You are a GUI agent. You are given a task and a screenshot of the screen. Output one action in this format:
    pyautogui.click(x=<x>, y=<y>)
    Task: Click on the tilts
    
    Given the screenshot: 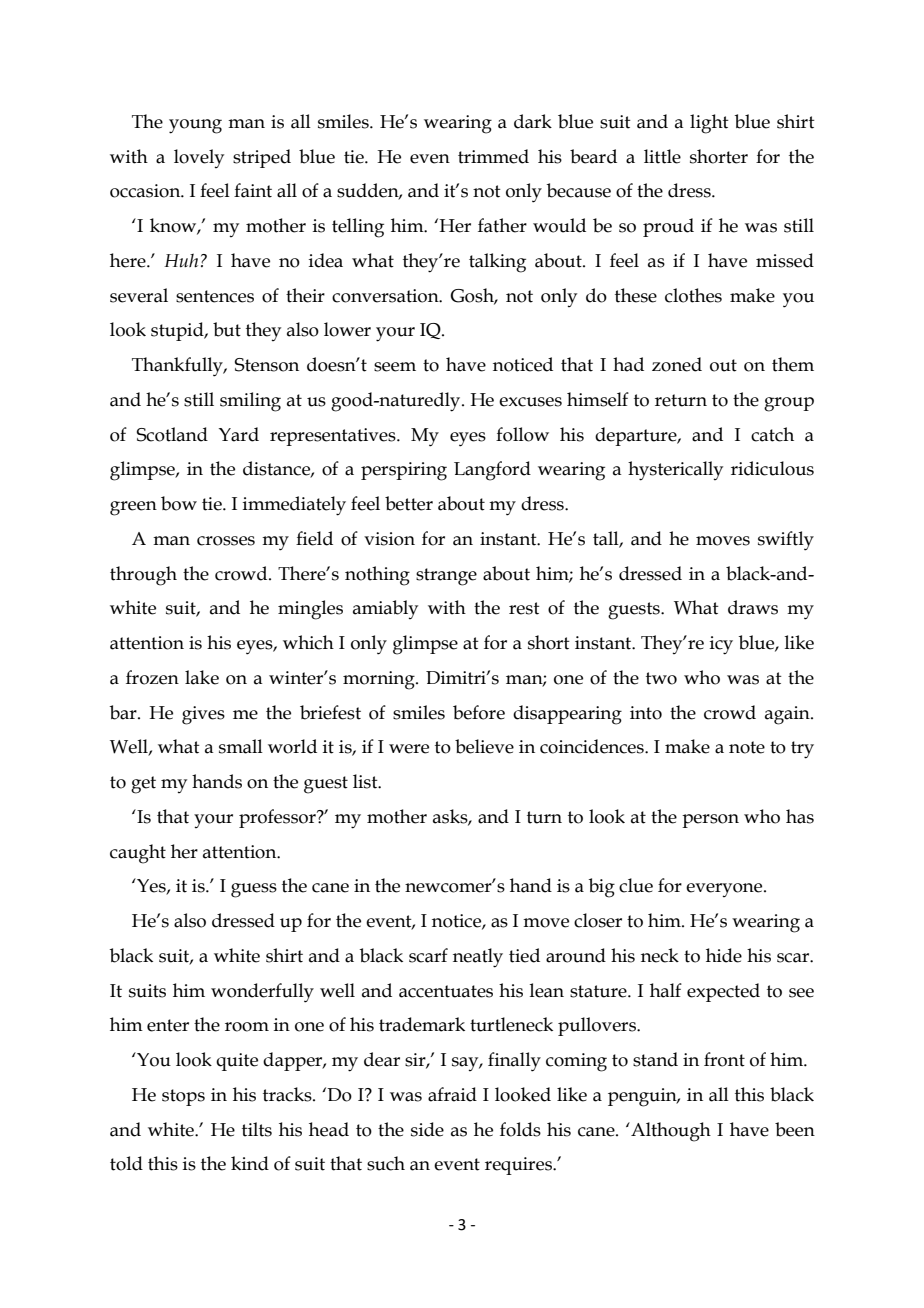 What is the action you would take?
    pyautogui.click(x=257, y=1129)
